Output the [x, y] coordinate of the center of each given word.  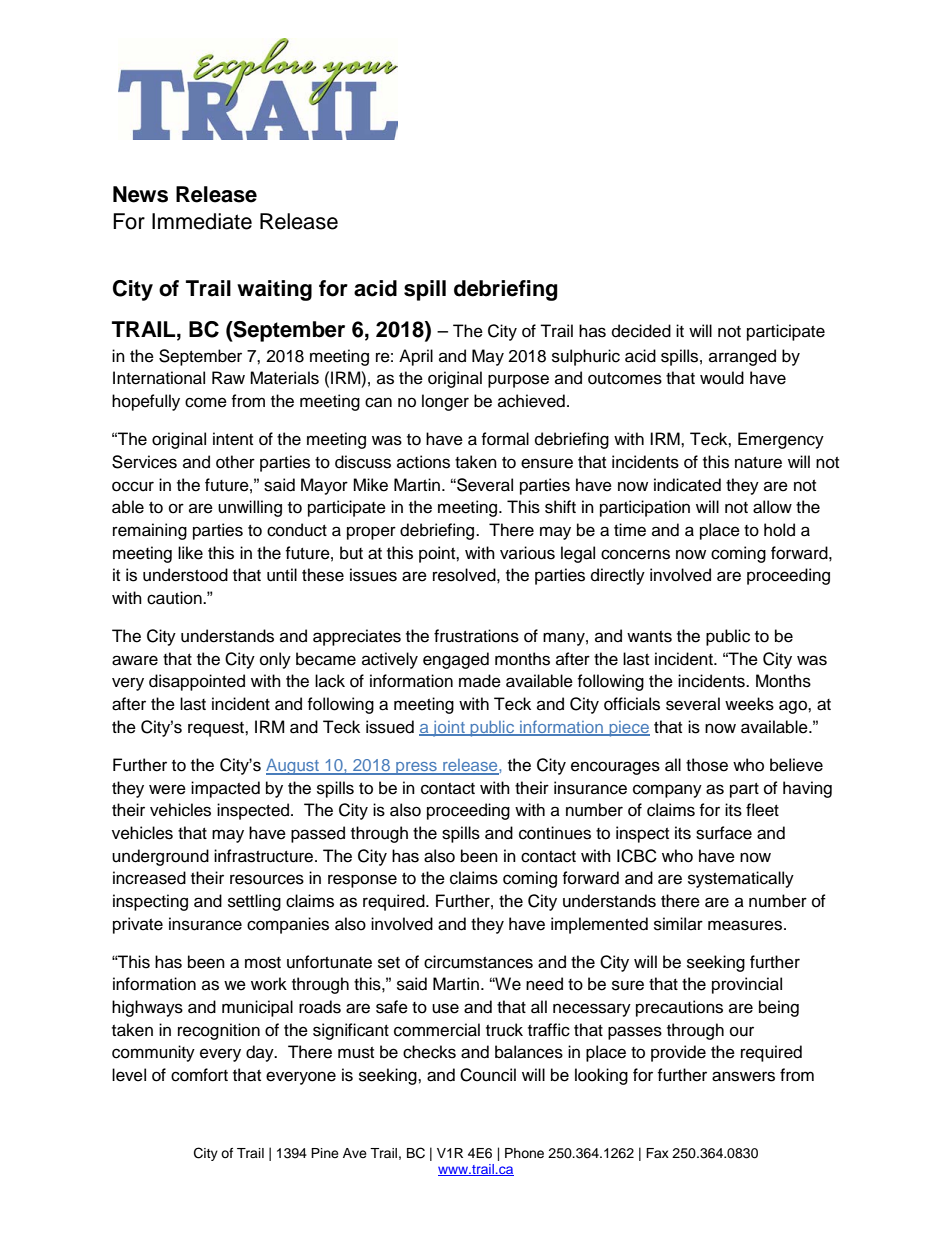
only [275, 660]
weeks [749, 704]
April [416, 357]
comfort [199, 1075]
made [480, 681]
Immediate [202, 221]
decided [641, 331]
